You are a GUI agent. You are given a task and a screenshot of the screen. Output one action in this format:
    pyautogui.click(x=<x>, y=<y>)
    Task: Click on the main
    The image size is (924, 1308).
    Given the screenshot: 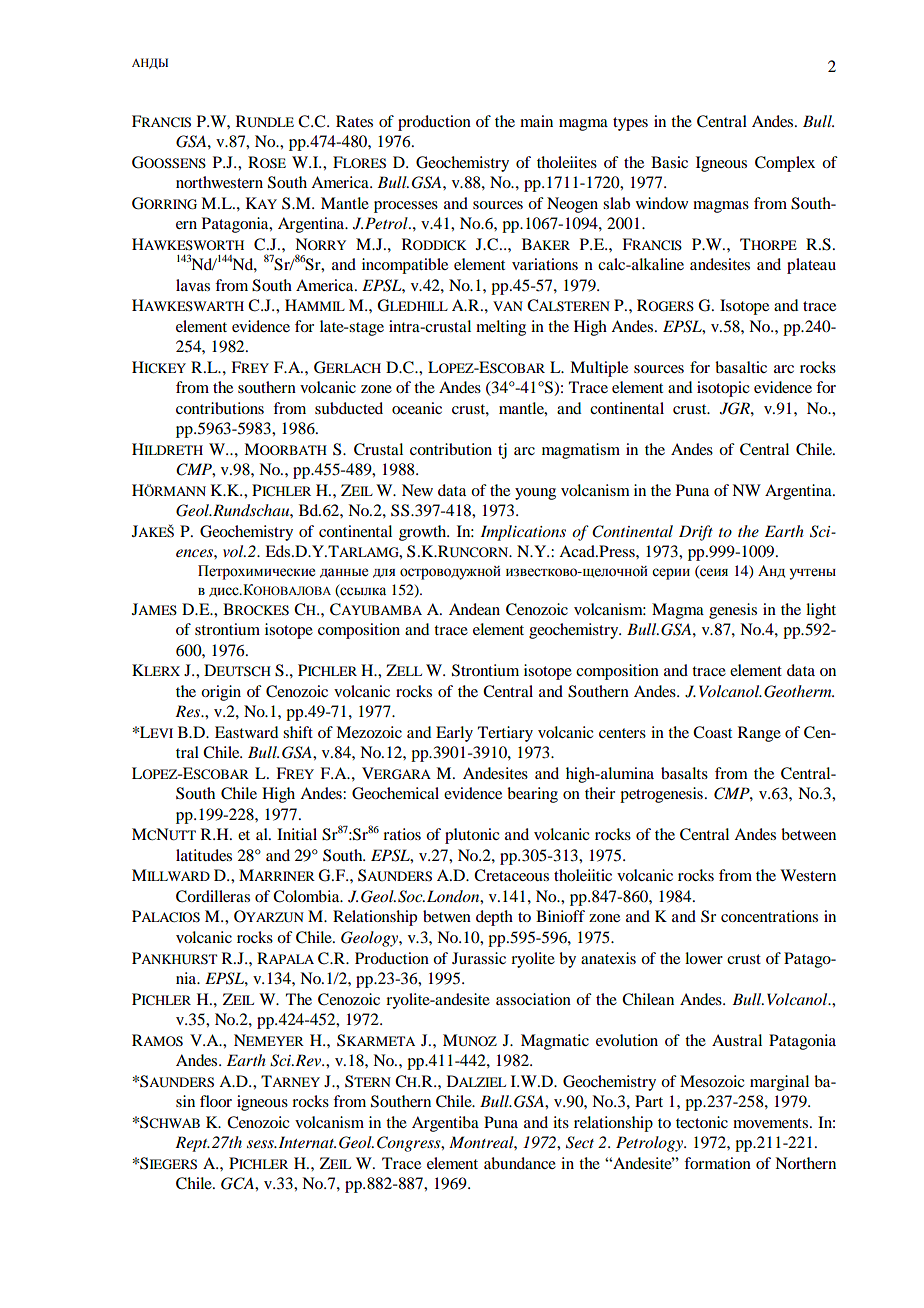 What is the action you would take?
    pyautogui.click(x=536, y=121)
